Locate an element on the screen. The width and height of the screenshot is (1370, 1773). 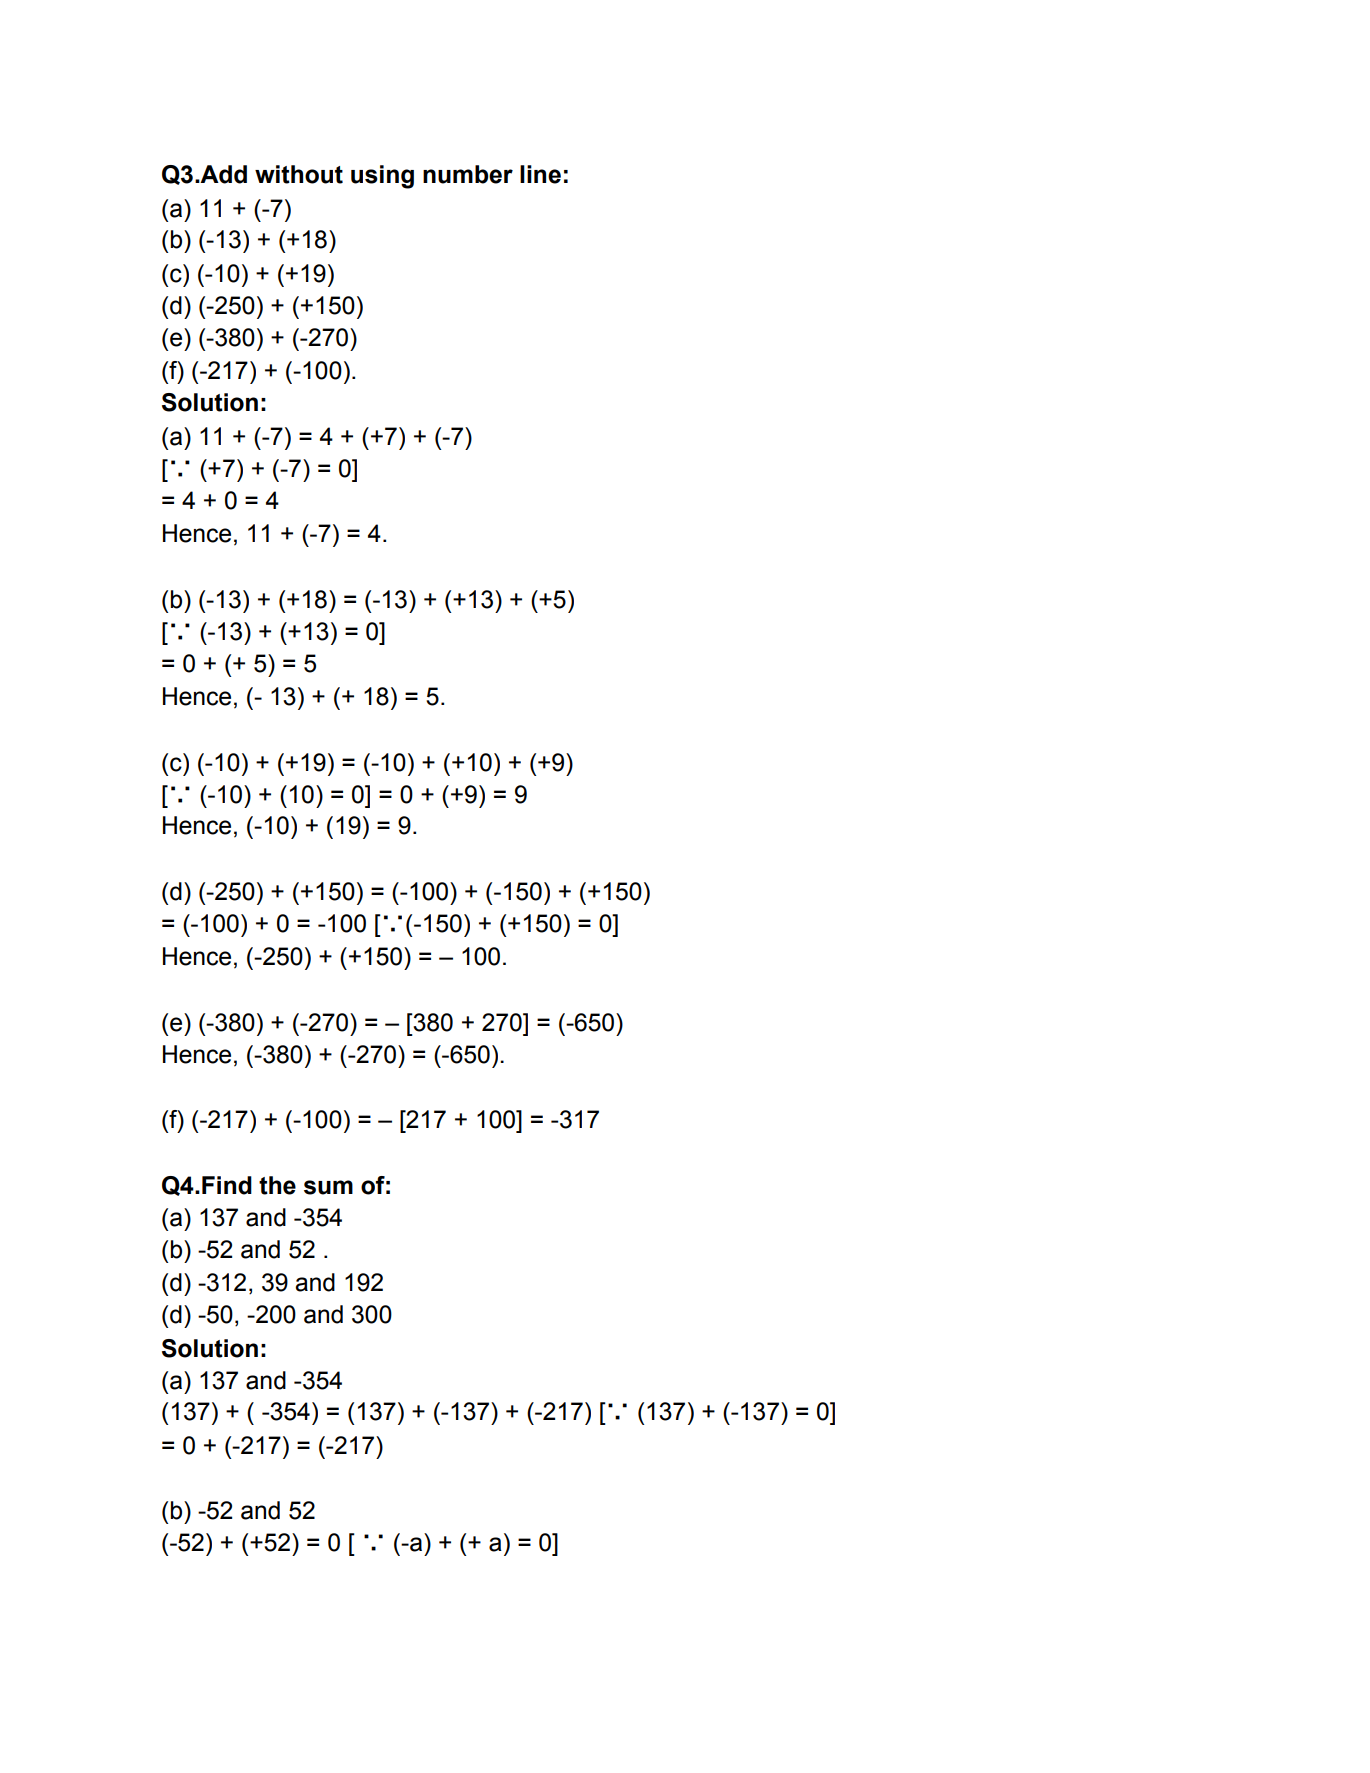
using is located at coordinates (382, 177).
